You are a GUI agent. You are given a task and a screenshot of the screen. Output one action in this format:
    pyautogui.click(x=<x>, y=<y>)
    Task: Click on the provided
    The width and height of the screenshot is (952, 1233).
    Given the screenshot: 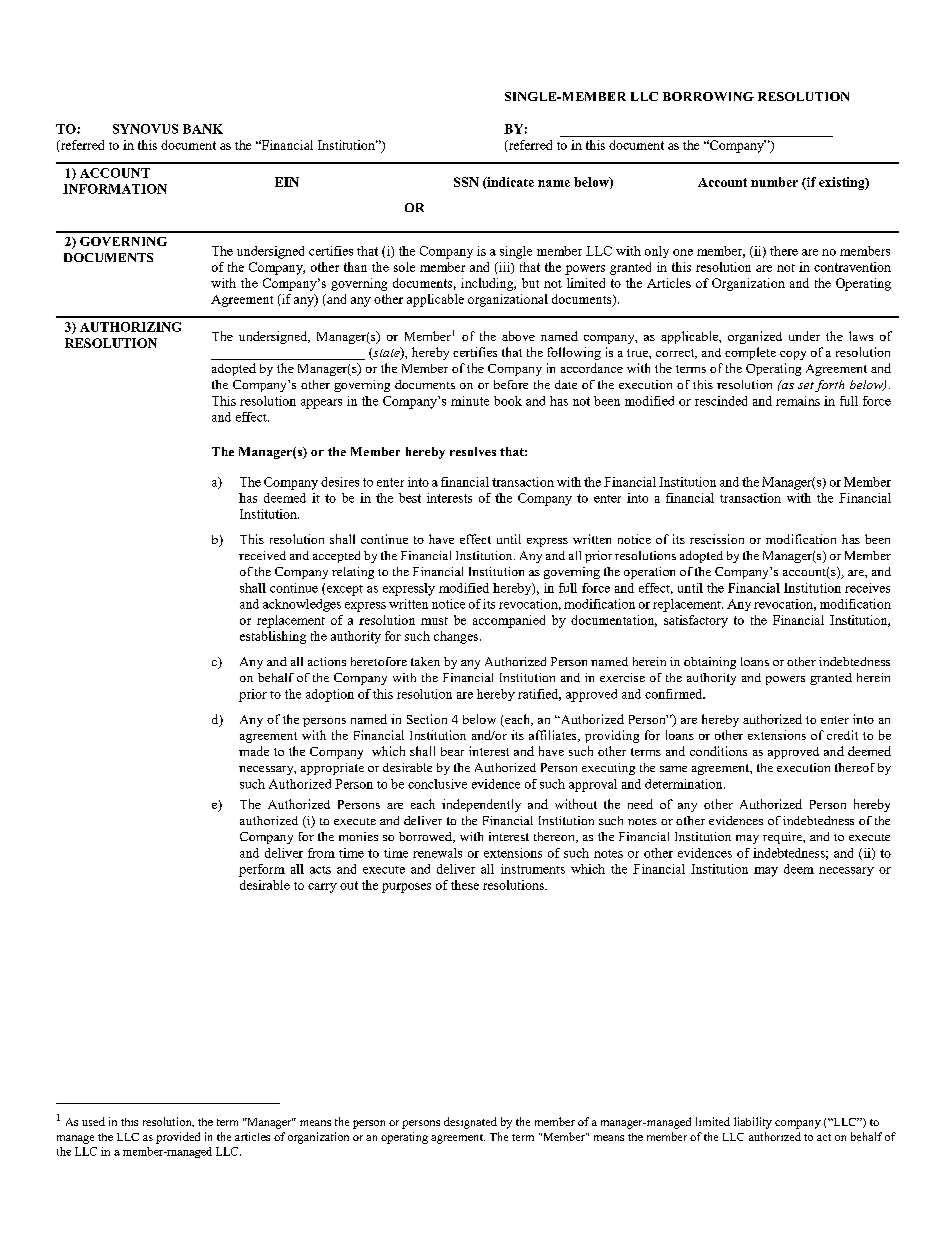 What is the action you would take?
    pyautogui.click(x=178, y=1138)
